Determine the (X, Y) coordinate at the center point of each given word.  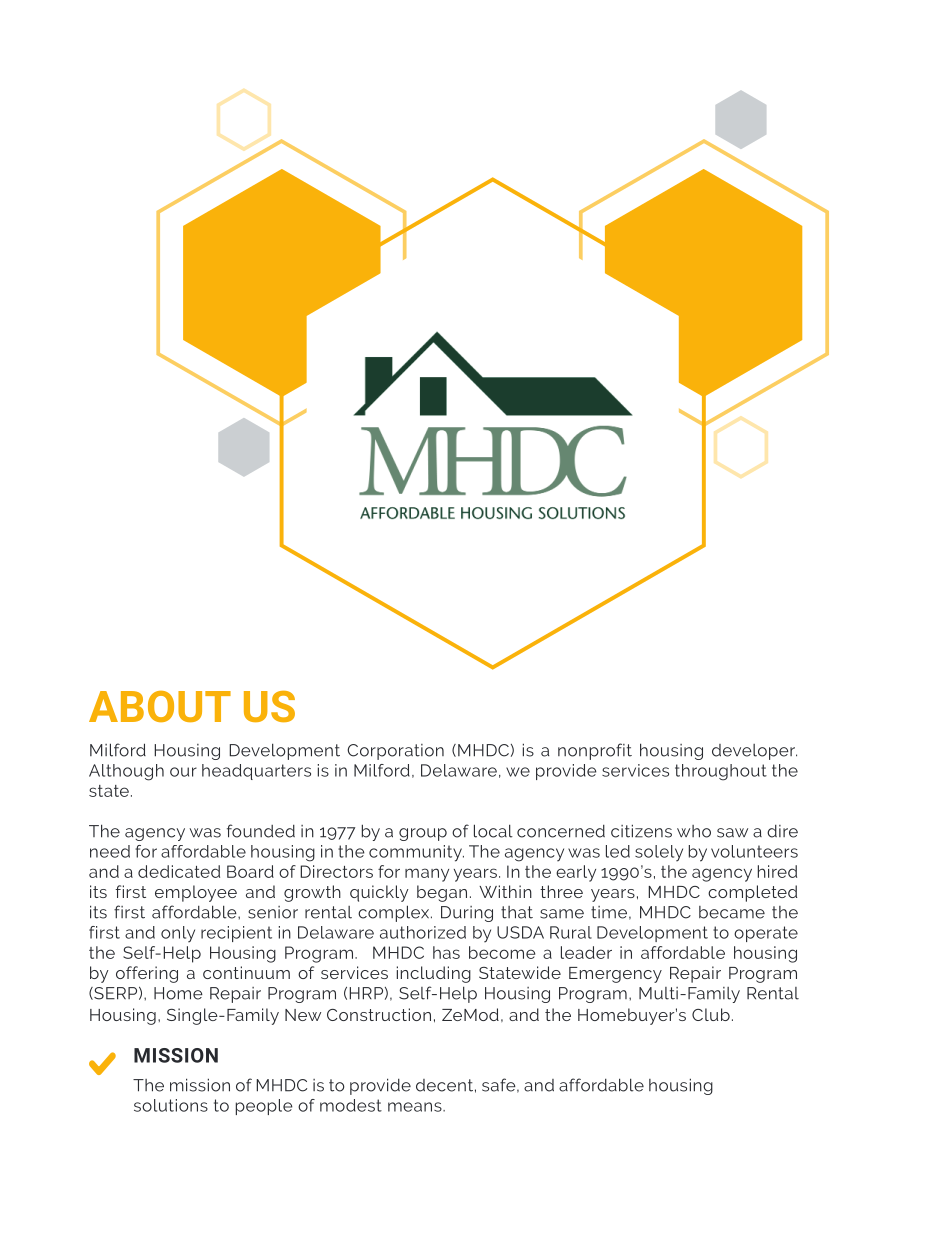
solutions (171, 1105)
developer (754, 752)
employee (196, 893)
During (467, 914)
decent (444, 1085)
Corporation (395, 752)
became (732, 912)
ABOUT (160, 706)
